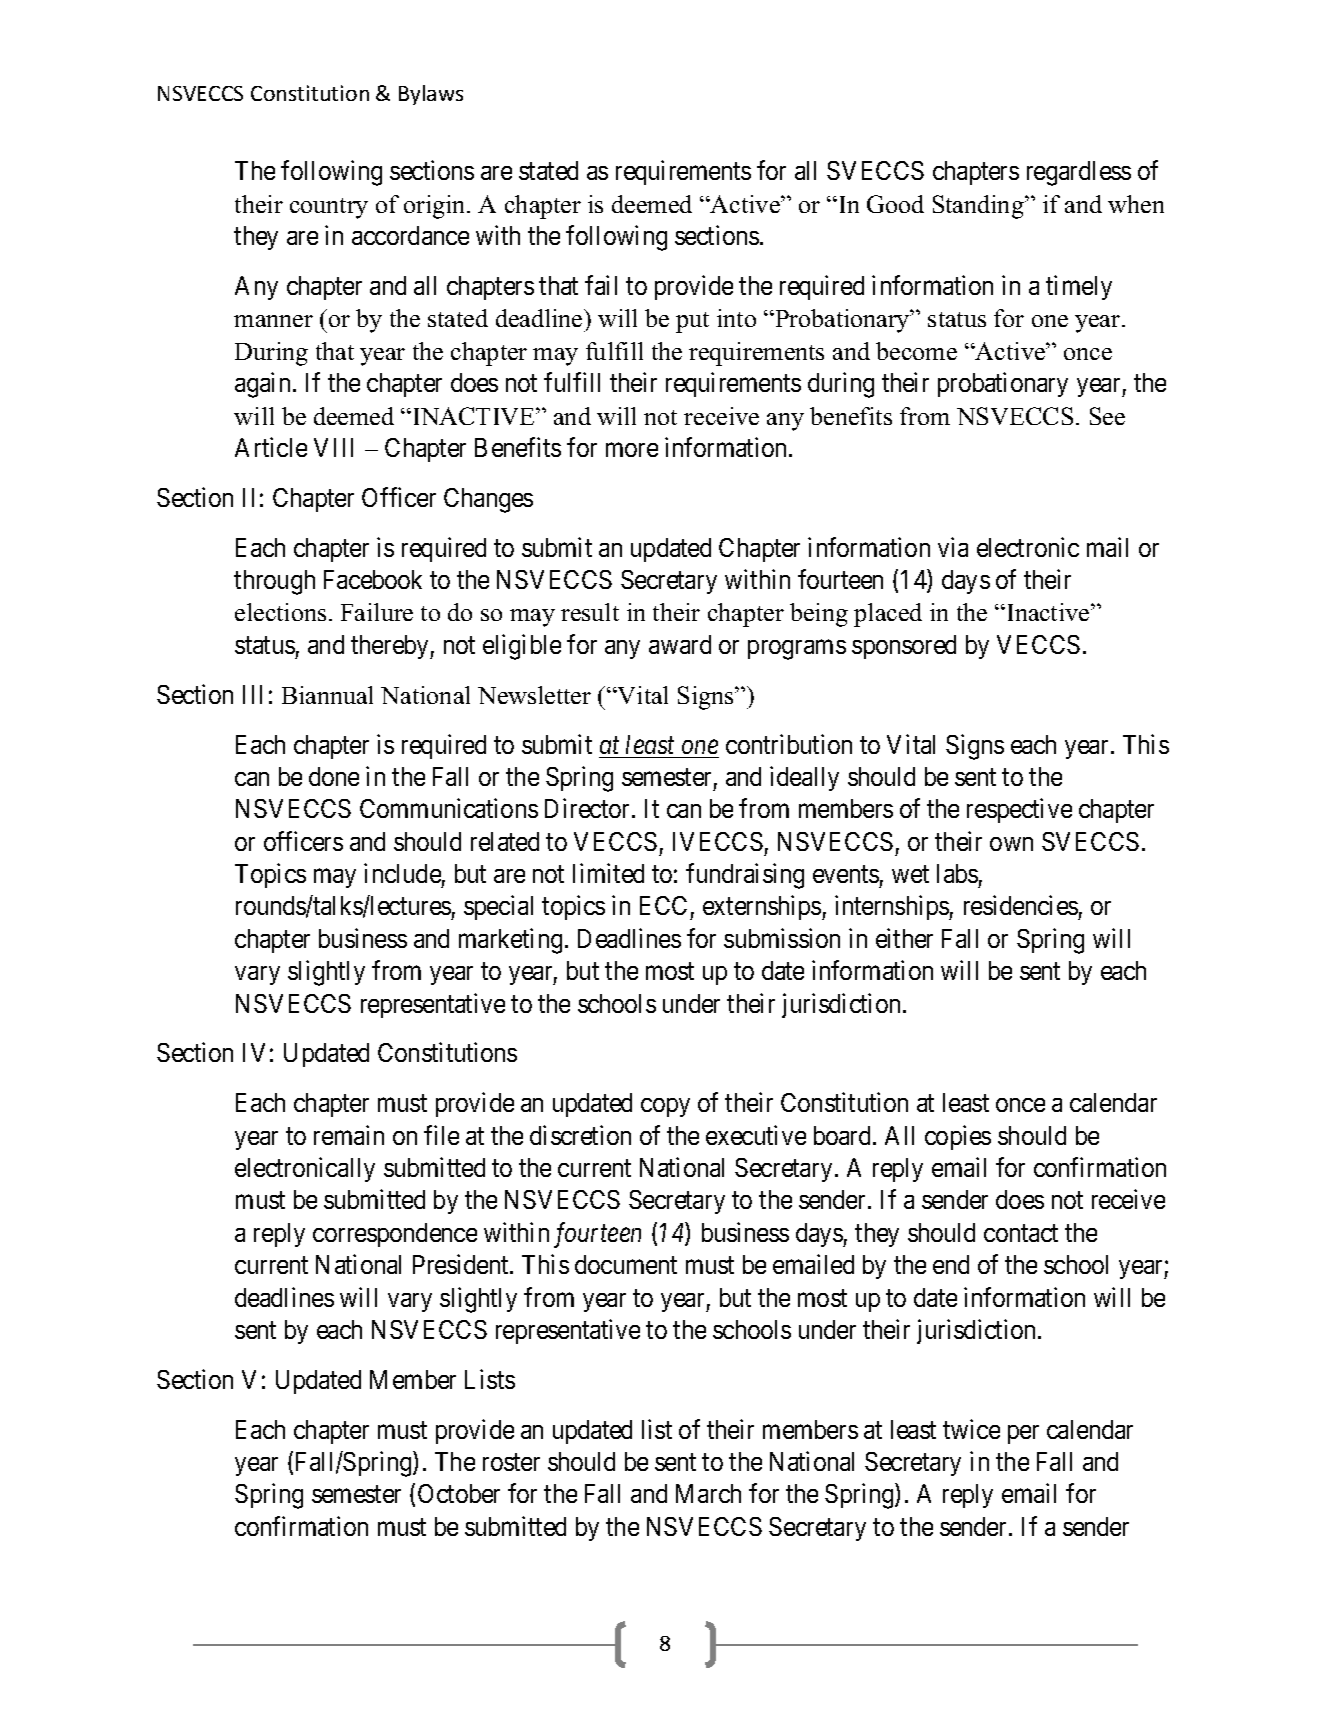  What do you see at coordinates (431, 95) in the screenshot?
I see `Bylaws` at bounding box center [431, 95].
